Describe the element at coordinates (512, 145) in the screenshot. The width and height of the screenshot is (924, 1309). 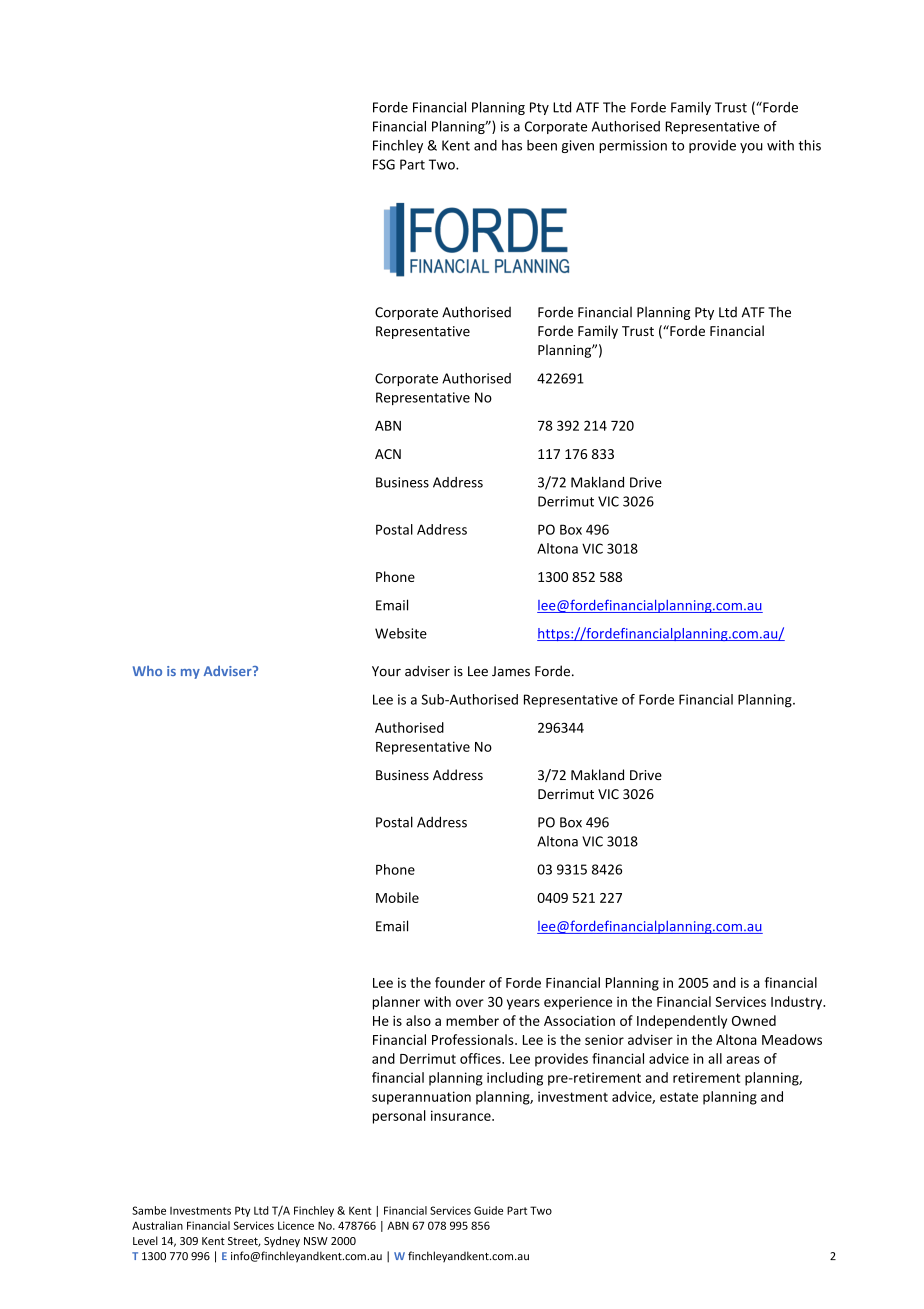
I see `has` at that location.
